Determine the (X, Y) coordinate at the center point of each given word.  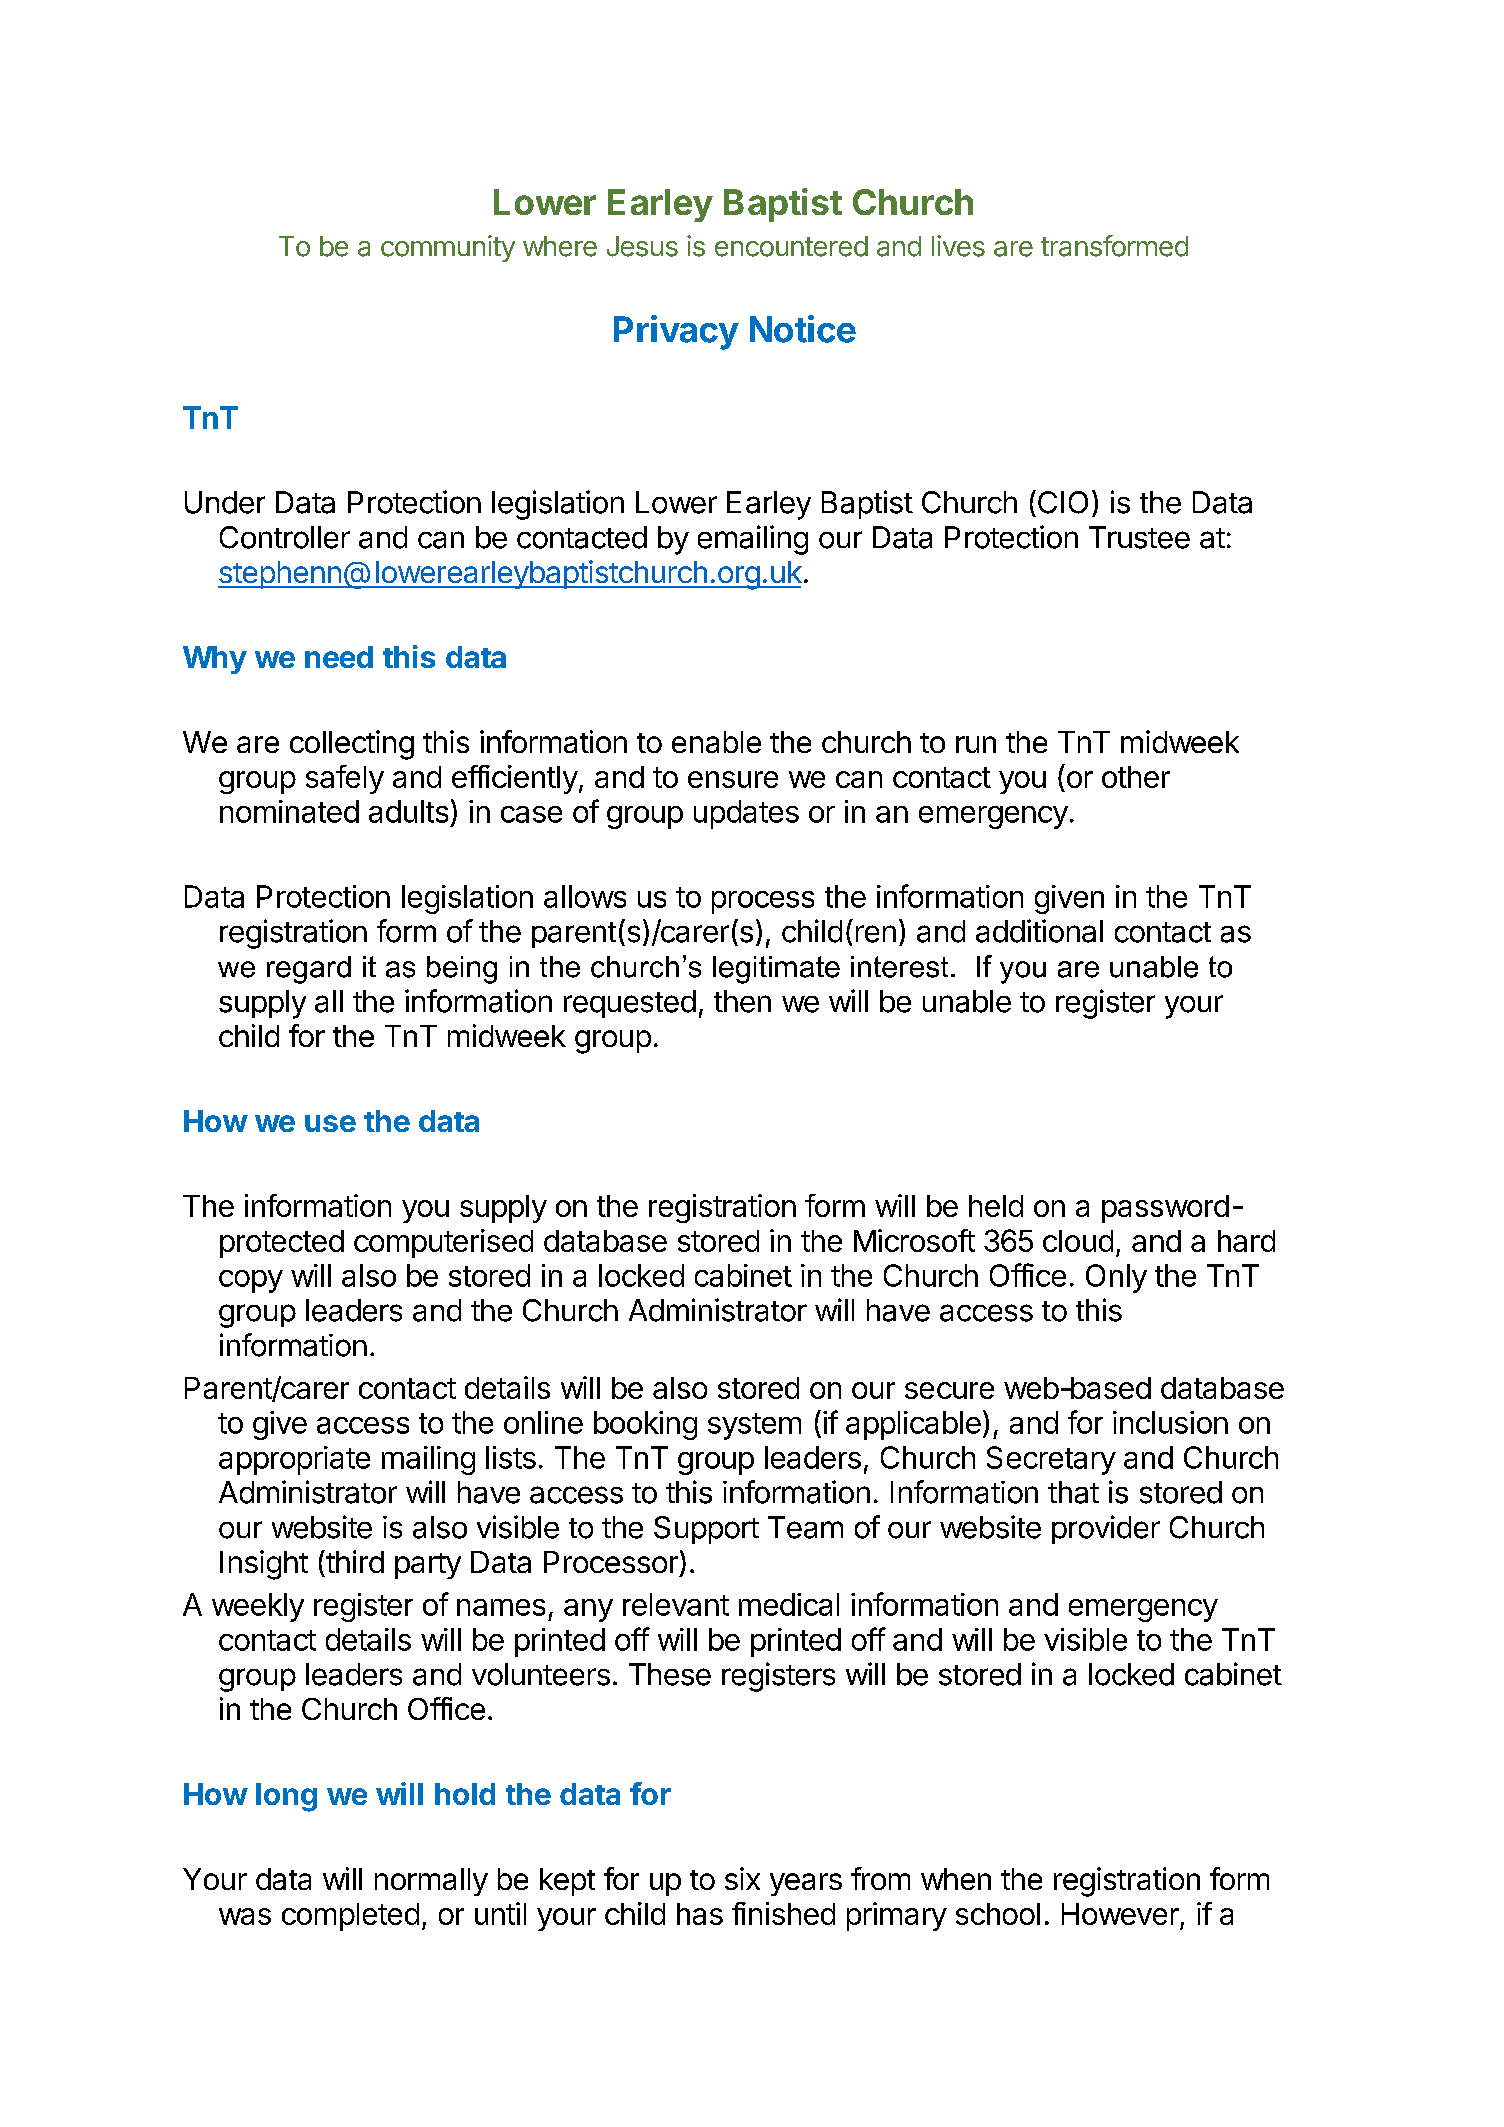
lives (958, 246)
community (448, 248)
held (996, 1206)
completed (350, 1917)
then (742, 1001)
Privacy (676, 332)
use (330, 1123)
